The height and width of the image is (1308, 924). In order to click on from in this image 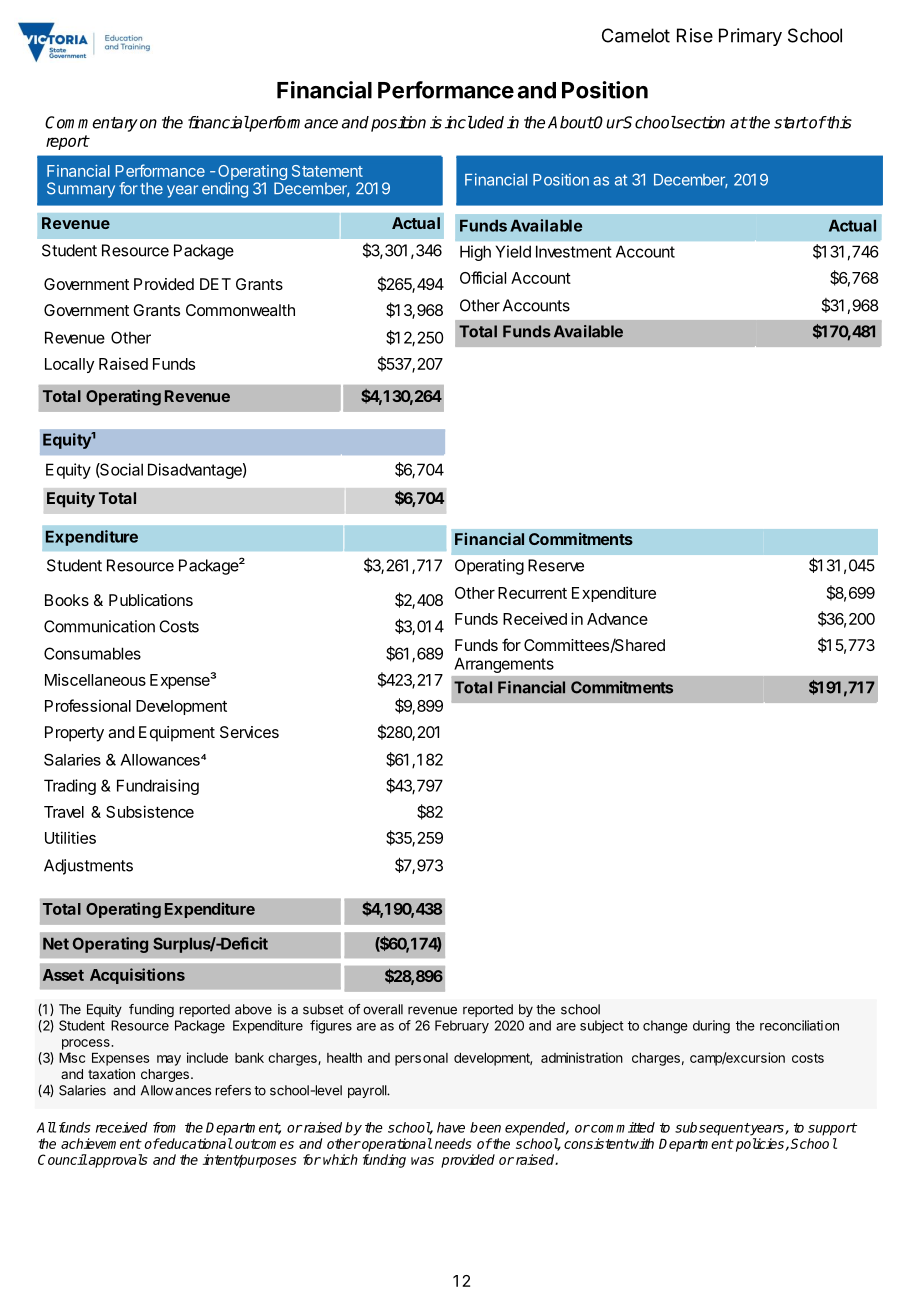, I will do `click(164, 1127)`.
